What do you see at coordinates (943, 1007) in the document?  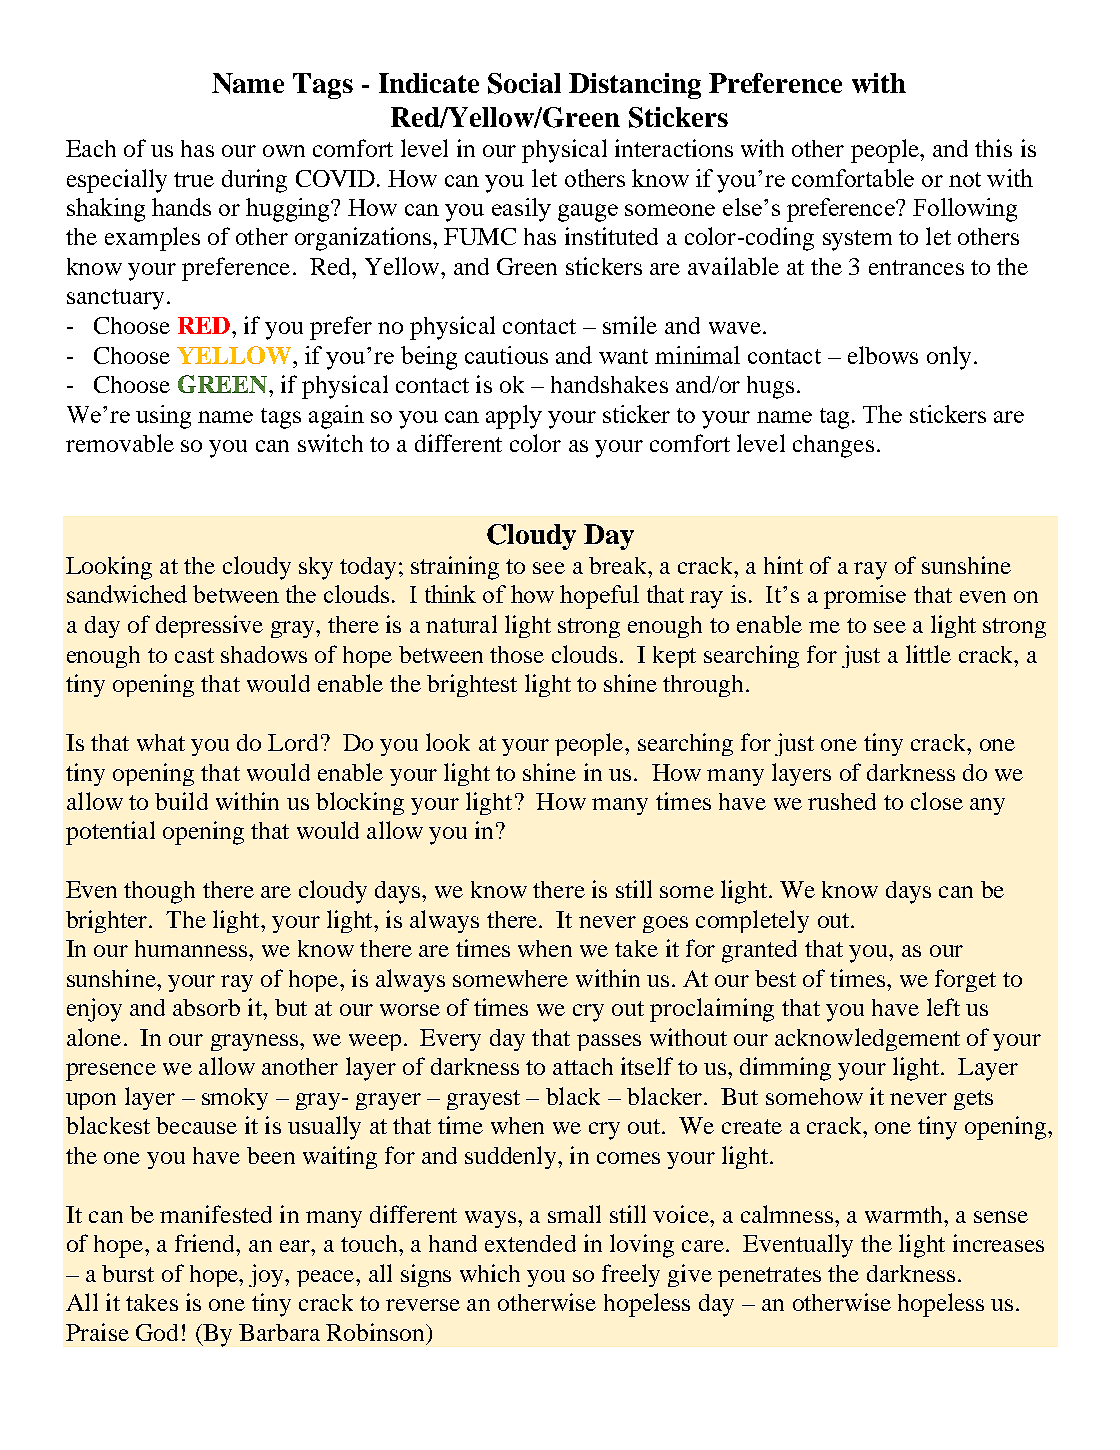 I see `left` at bounding box center [943, 1007].
